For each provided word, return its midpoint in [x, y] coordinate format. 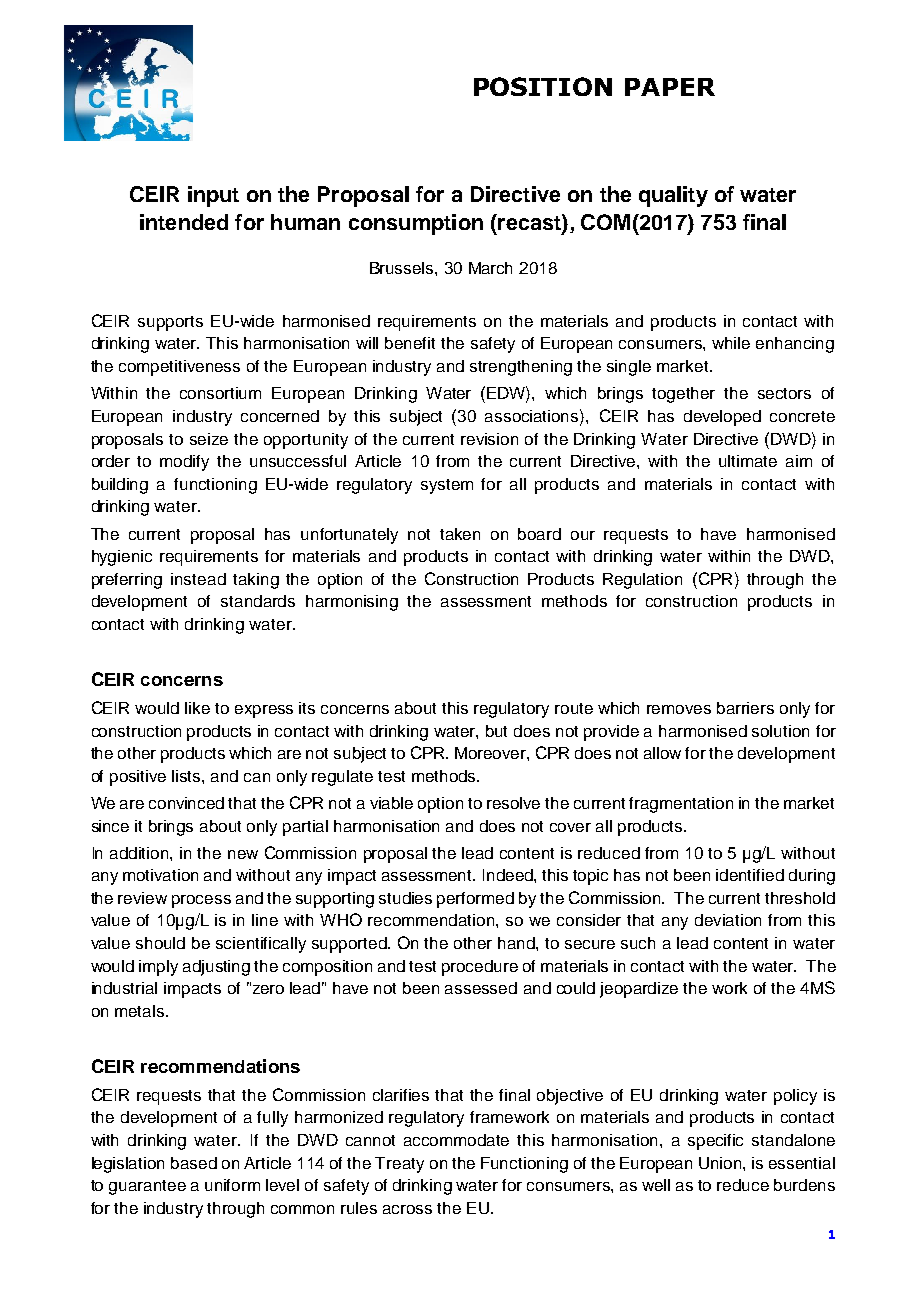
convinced [186, 803]
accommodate [456, 1140]
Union [721, 1163]
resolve [513, 803]
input [213, 196]
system [447, 486]
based [194, 1163]
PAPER [670, 87]
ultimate [748, 461]
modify [184, 463]
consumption [416, 224]
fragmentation [681, 805]
